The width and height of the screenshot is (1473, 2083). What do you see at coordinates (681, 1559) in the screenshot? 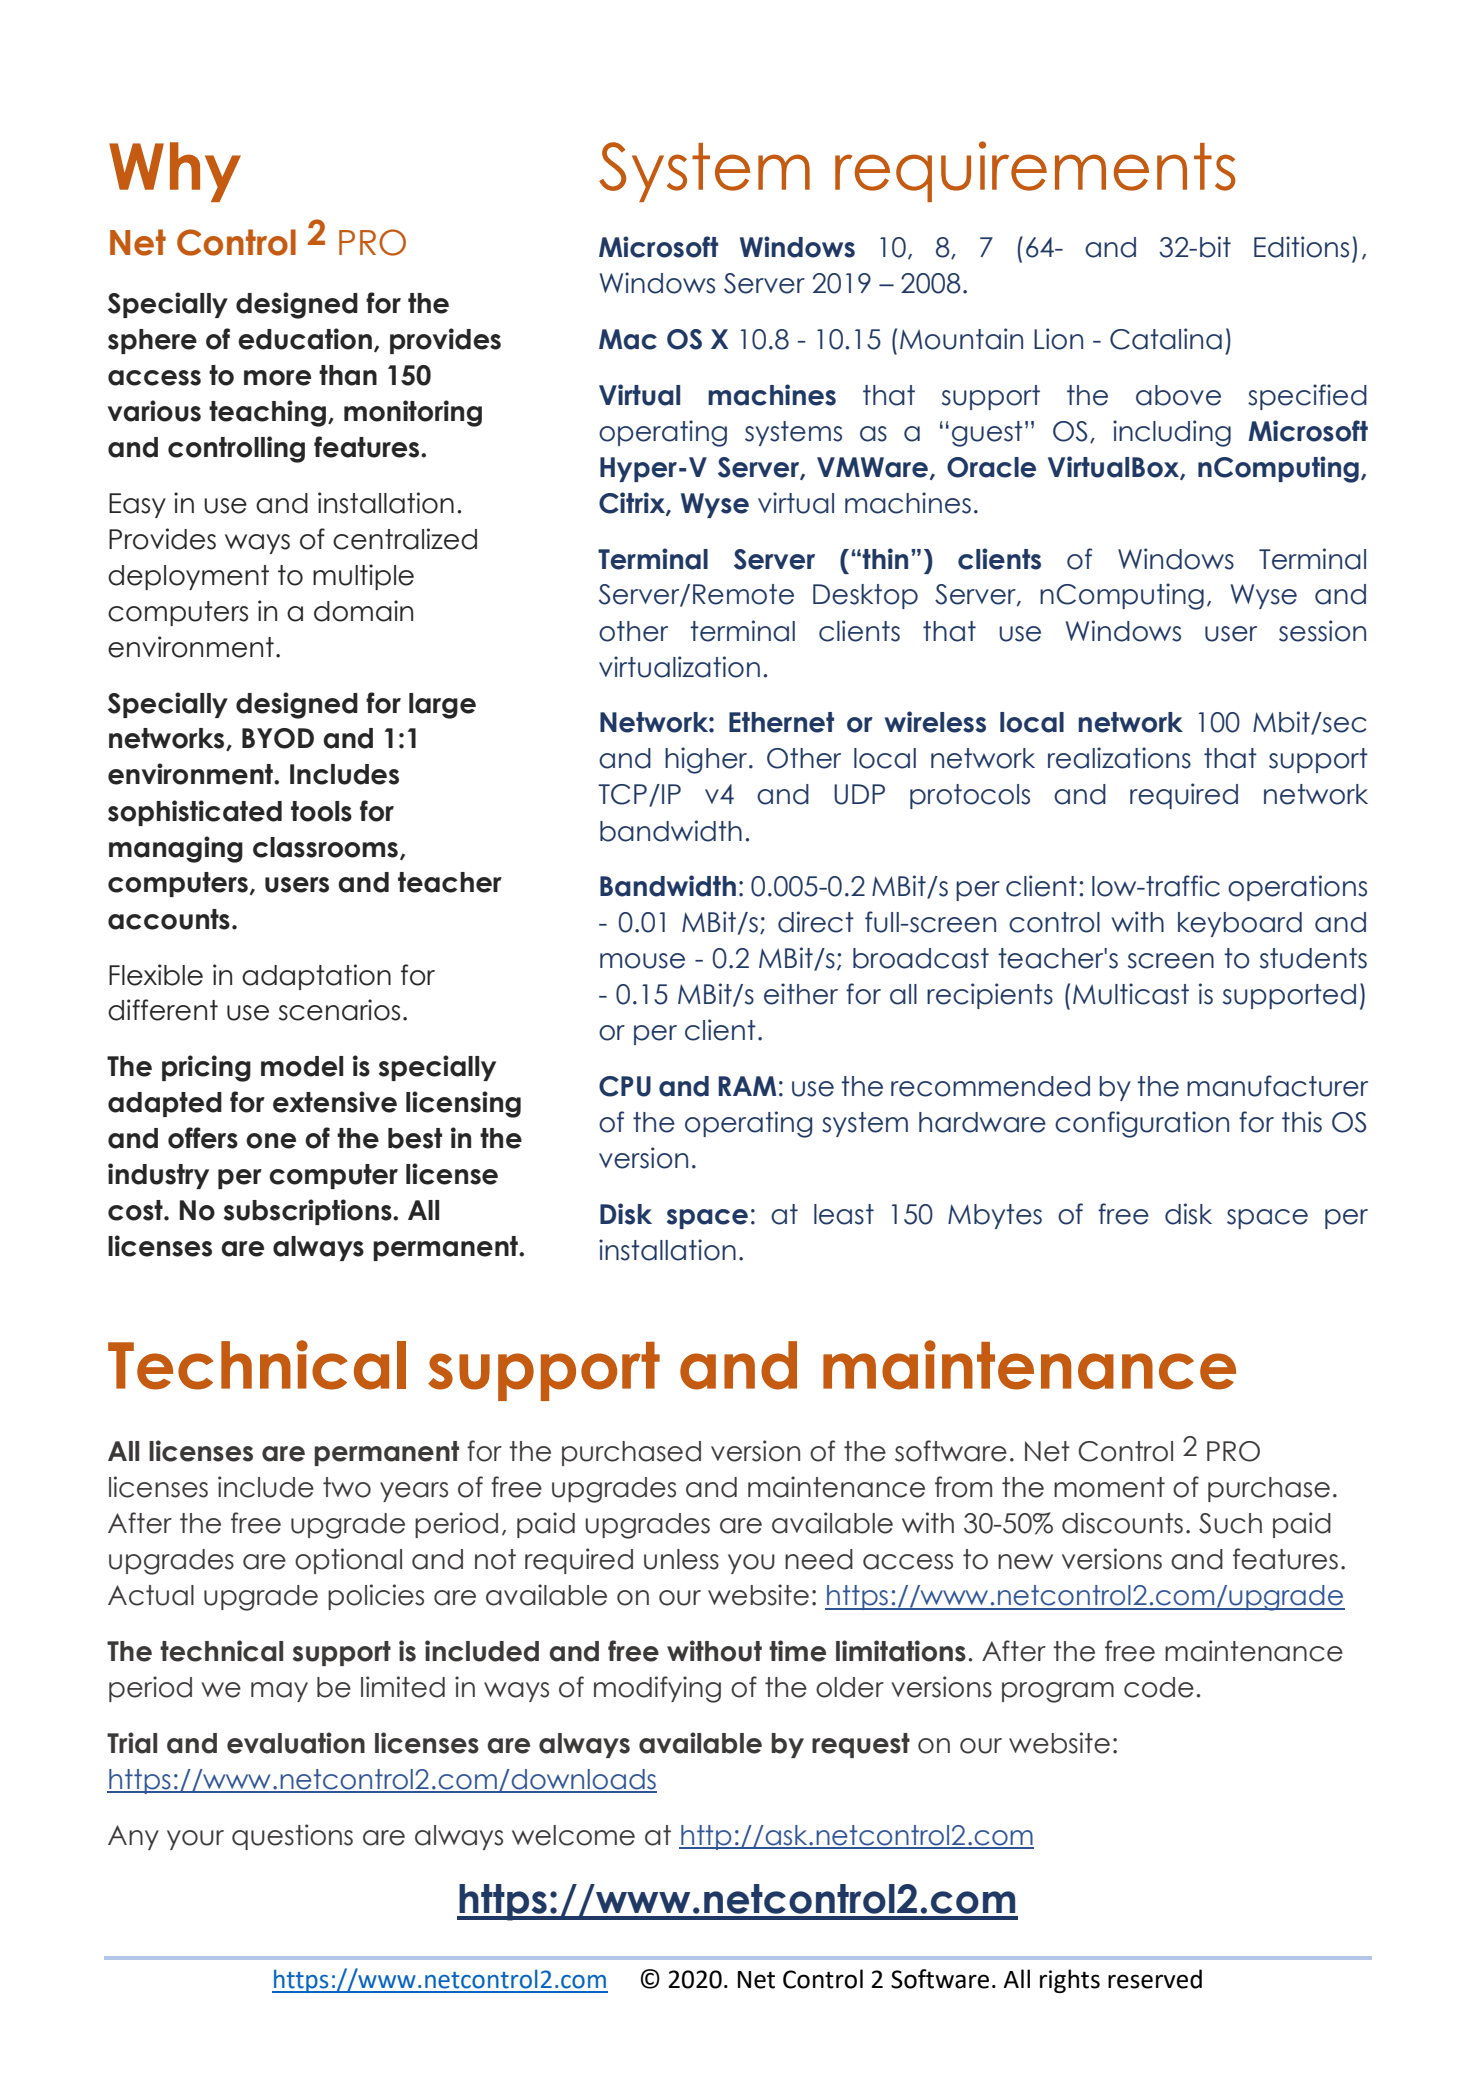
I see `unless` at bounding box center [681, 1559].
